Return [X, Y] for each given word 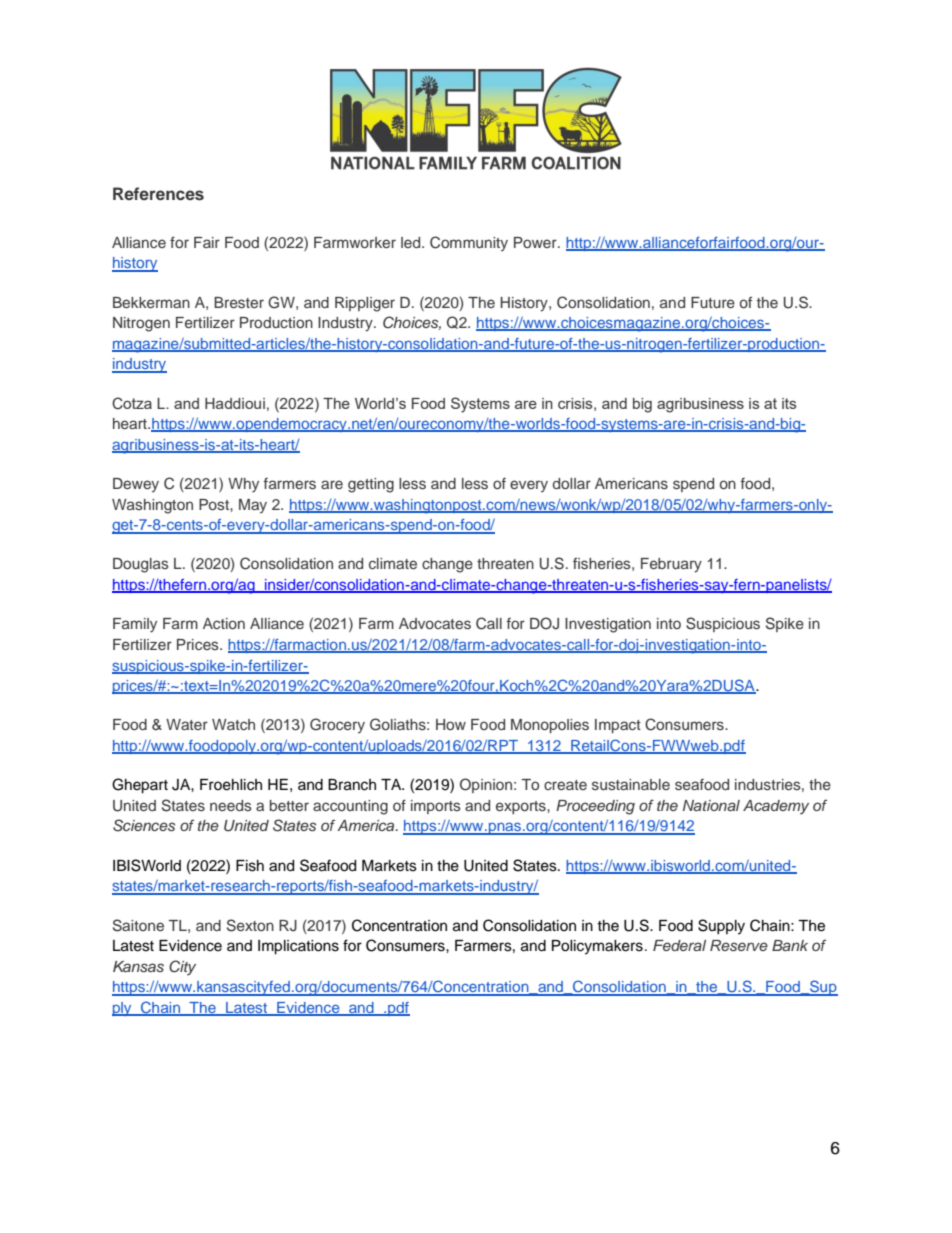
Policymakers [597, 947]
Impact [618, 726]
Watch [233, 724]
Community [469, 243]
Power [536, 242]
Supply [721, 927]
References [158, 194]
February [671, 565]
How [451, 724]
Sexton [250, 925]
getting [371, 485]
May [253, 506]
